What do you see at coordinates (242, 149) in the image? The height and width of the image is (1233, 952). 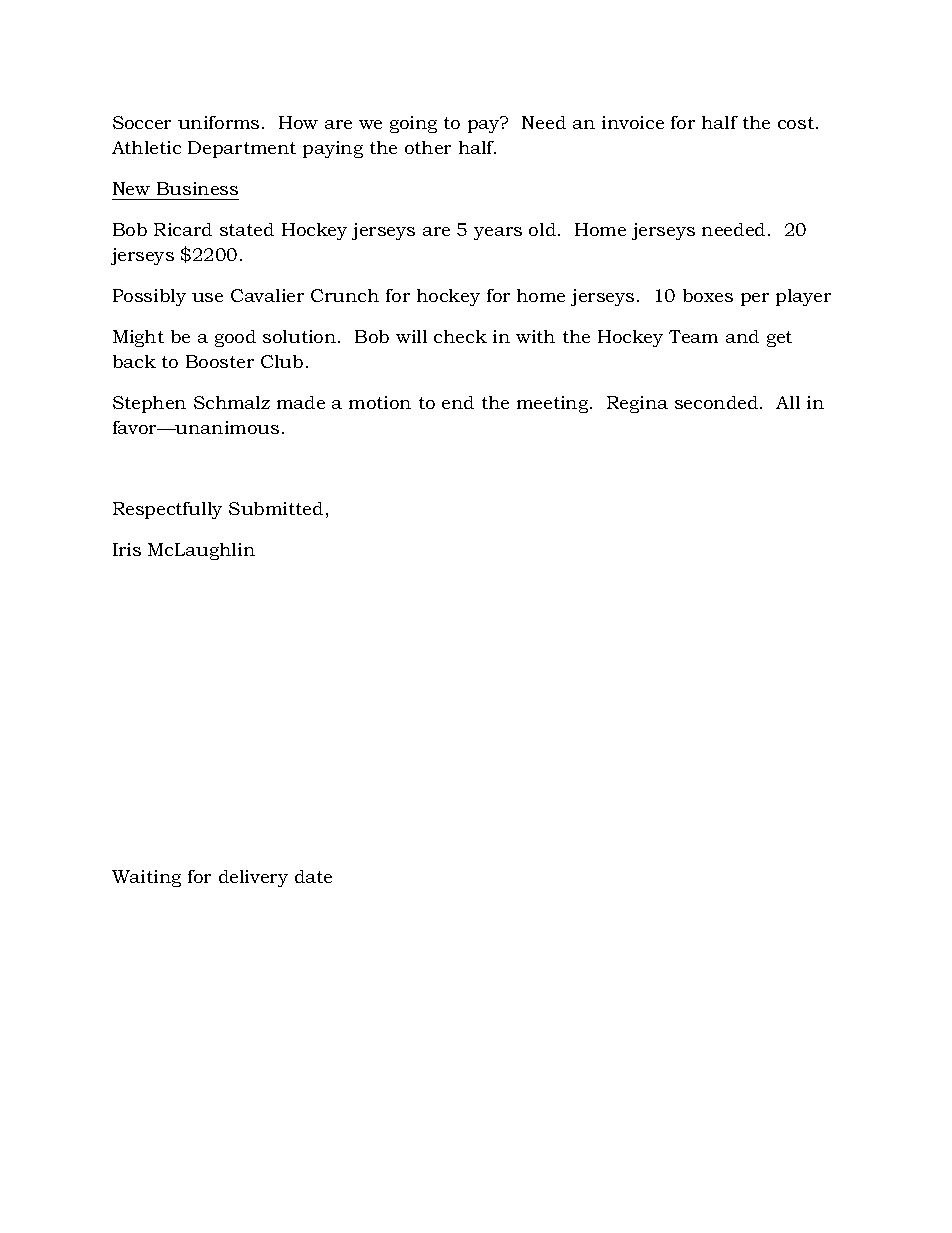 I see `Department` at bounding box center [242, 149].
